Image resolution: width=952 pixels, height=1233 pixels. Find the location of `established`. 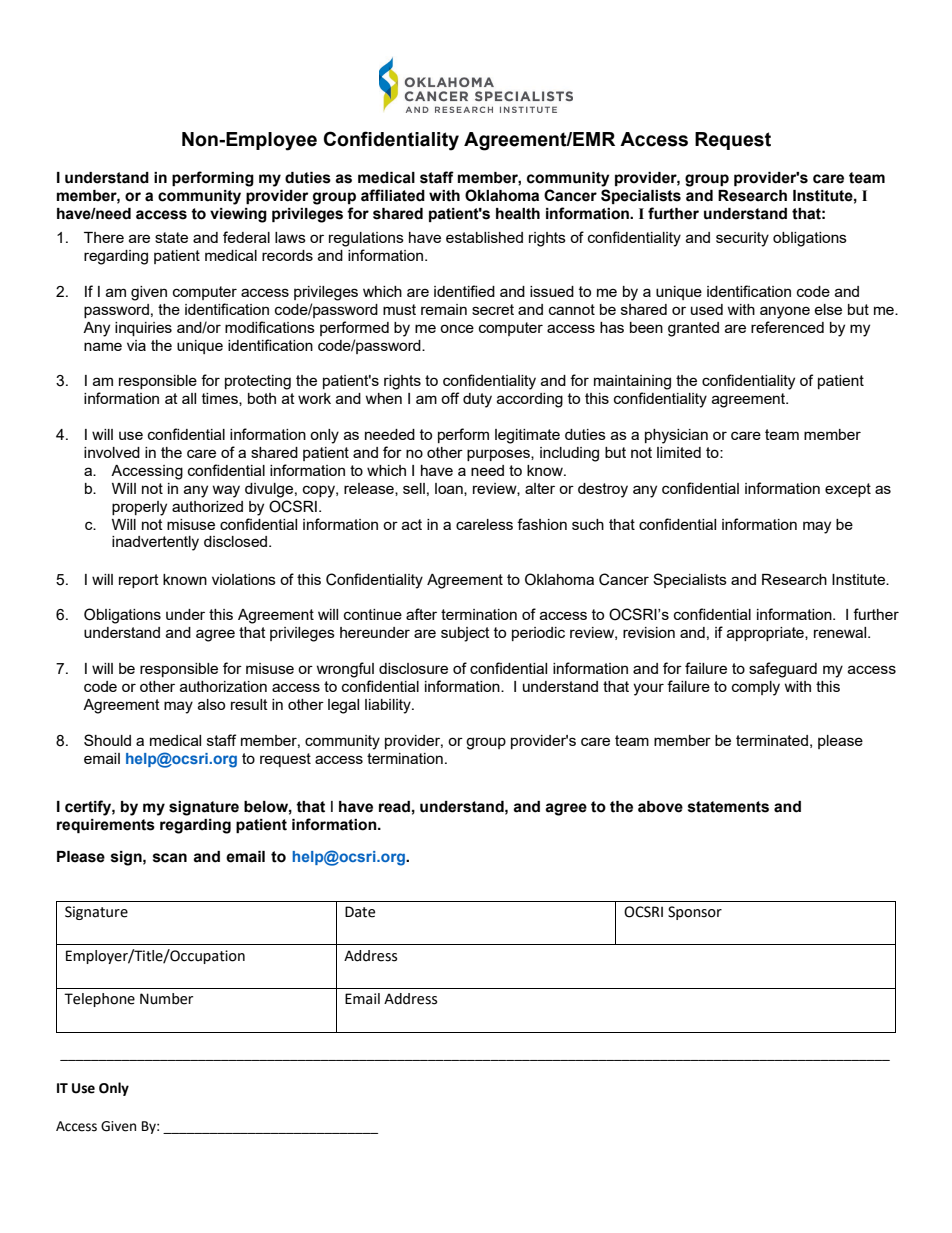

established is located at coordinates (484, 237).
